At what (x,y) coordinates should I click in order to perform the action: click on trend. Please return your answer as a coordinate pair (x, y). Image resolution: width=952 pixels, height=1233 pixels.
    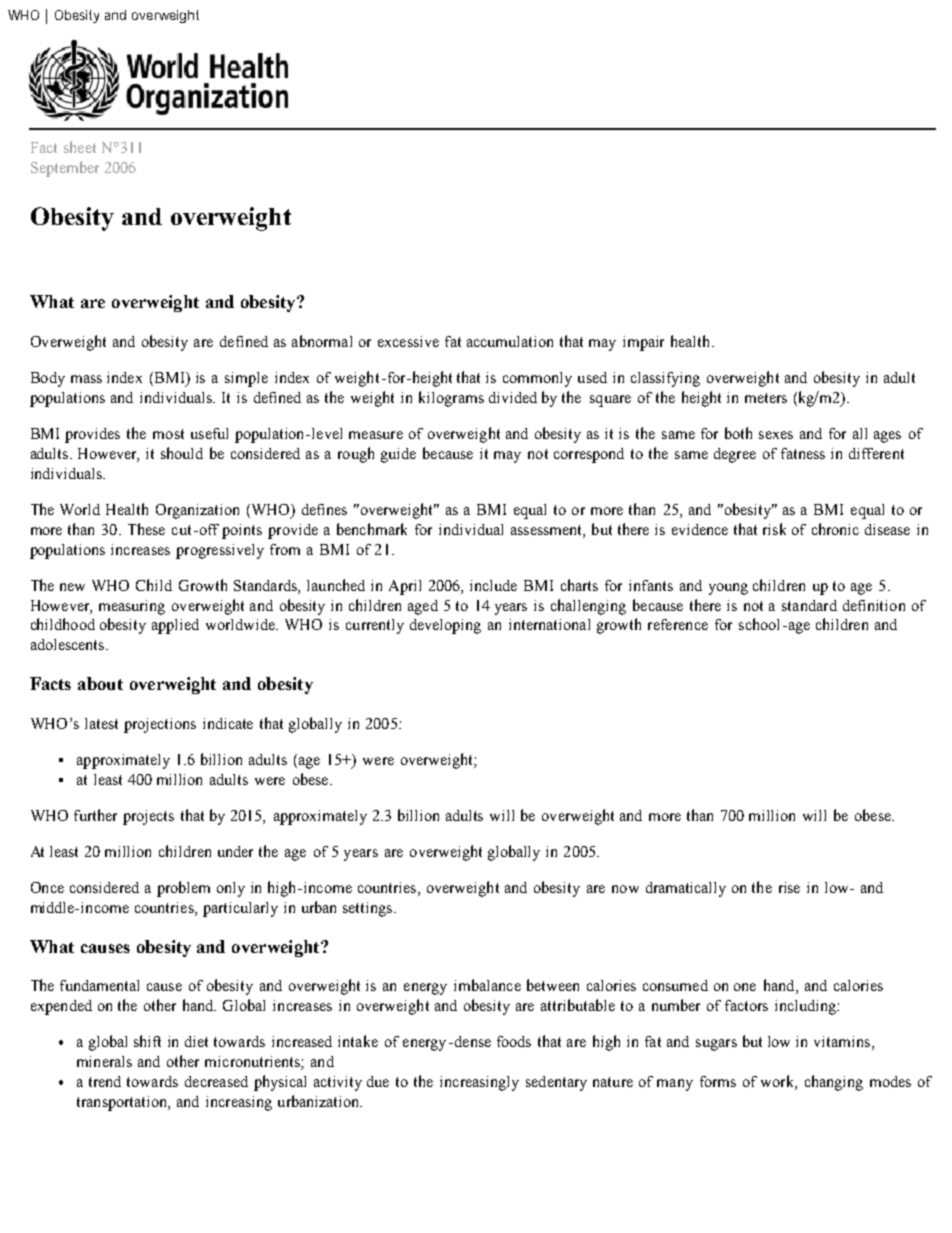
    Looking at the image, I should click on (105, 1081).
